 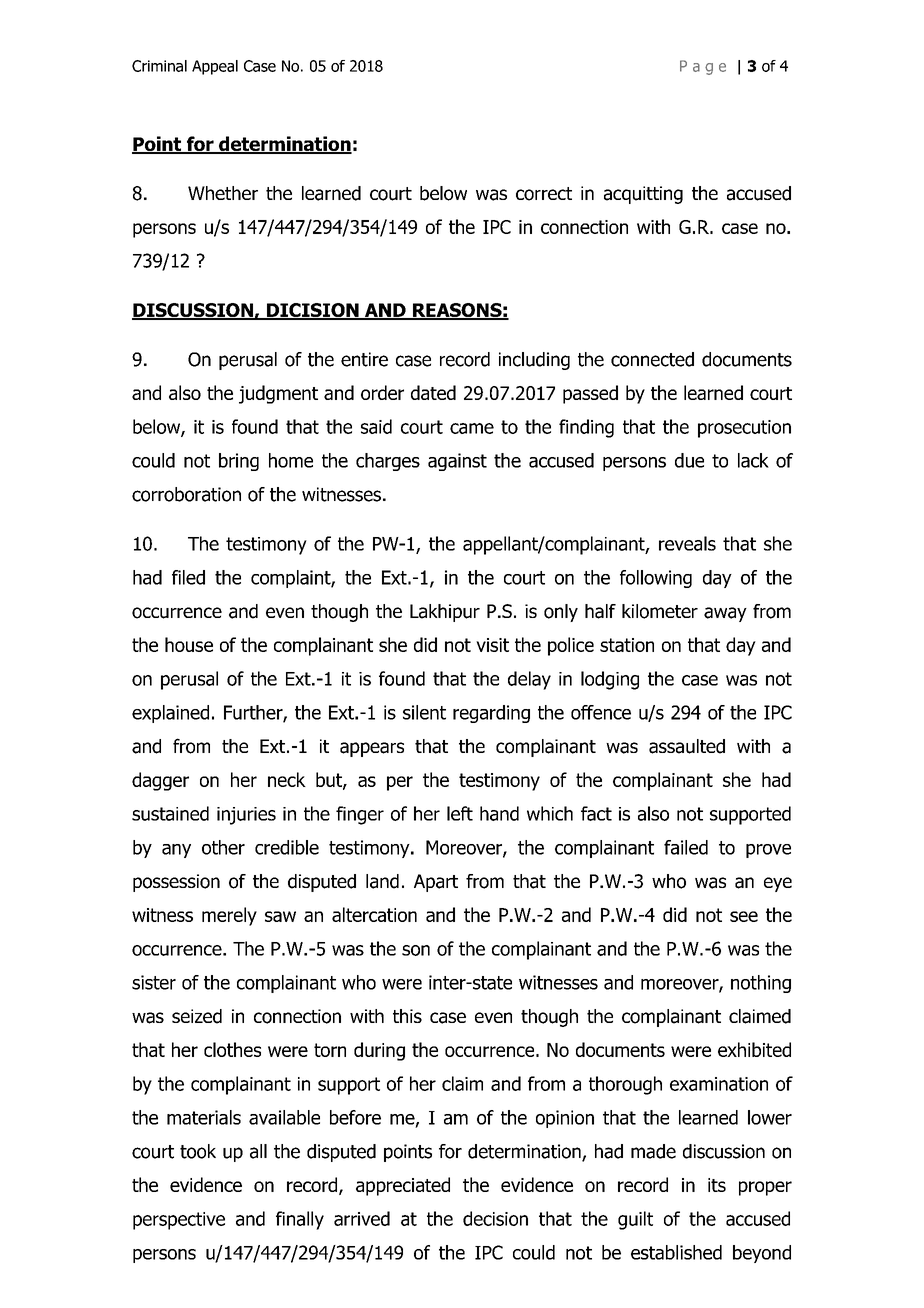 I want to click on perspective, so click(x=179, y=1221).
